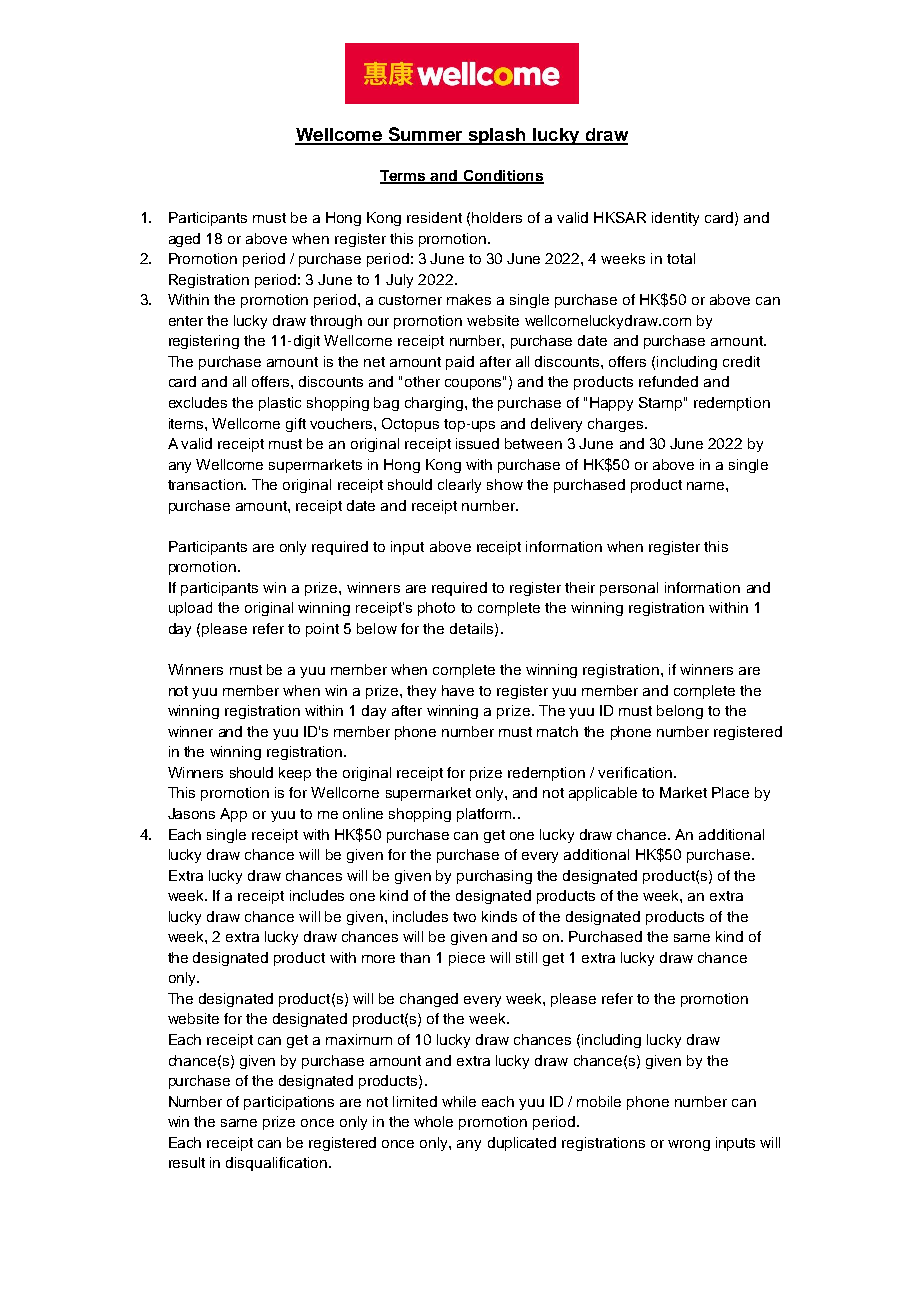 The width and height of the screenshot is (924, 1308). I want to click on refunded, so click(668, 381).
